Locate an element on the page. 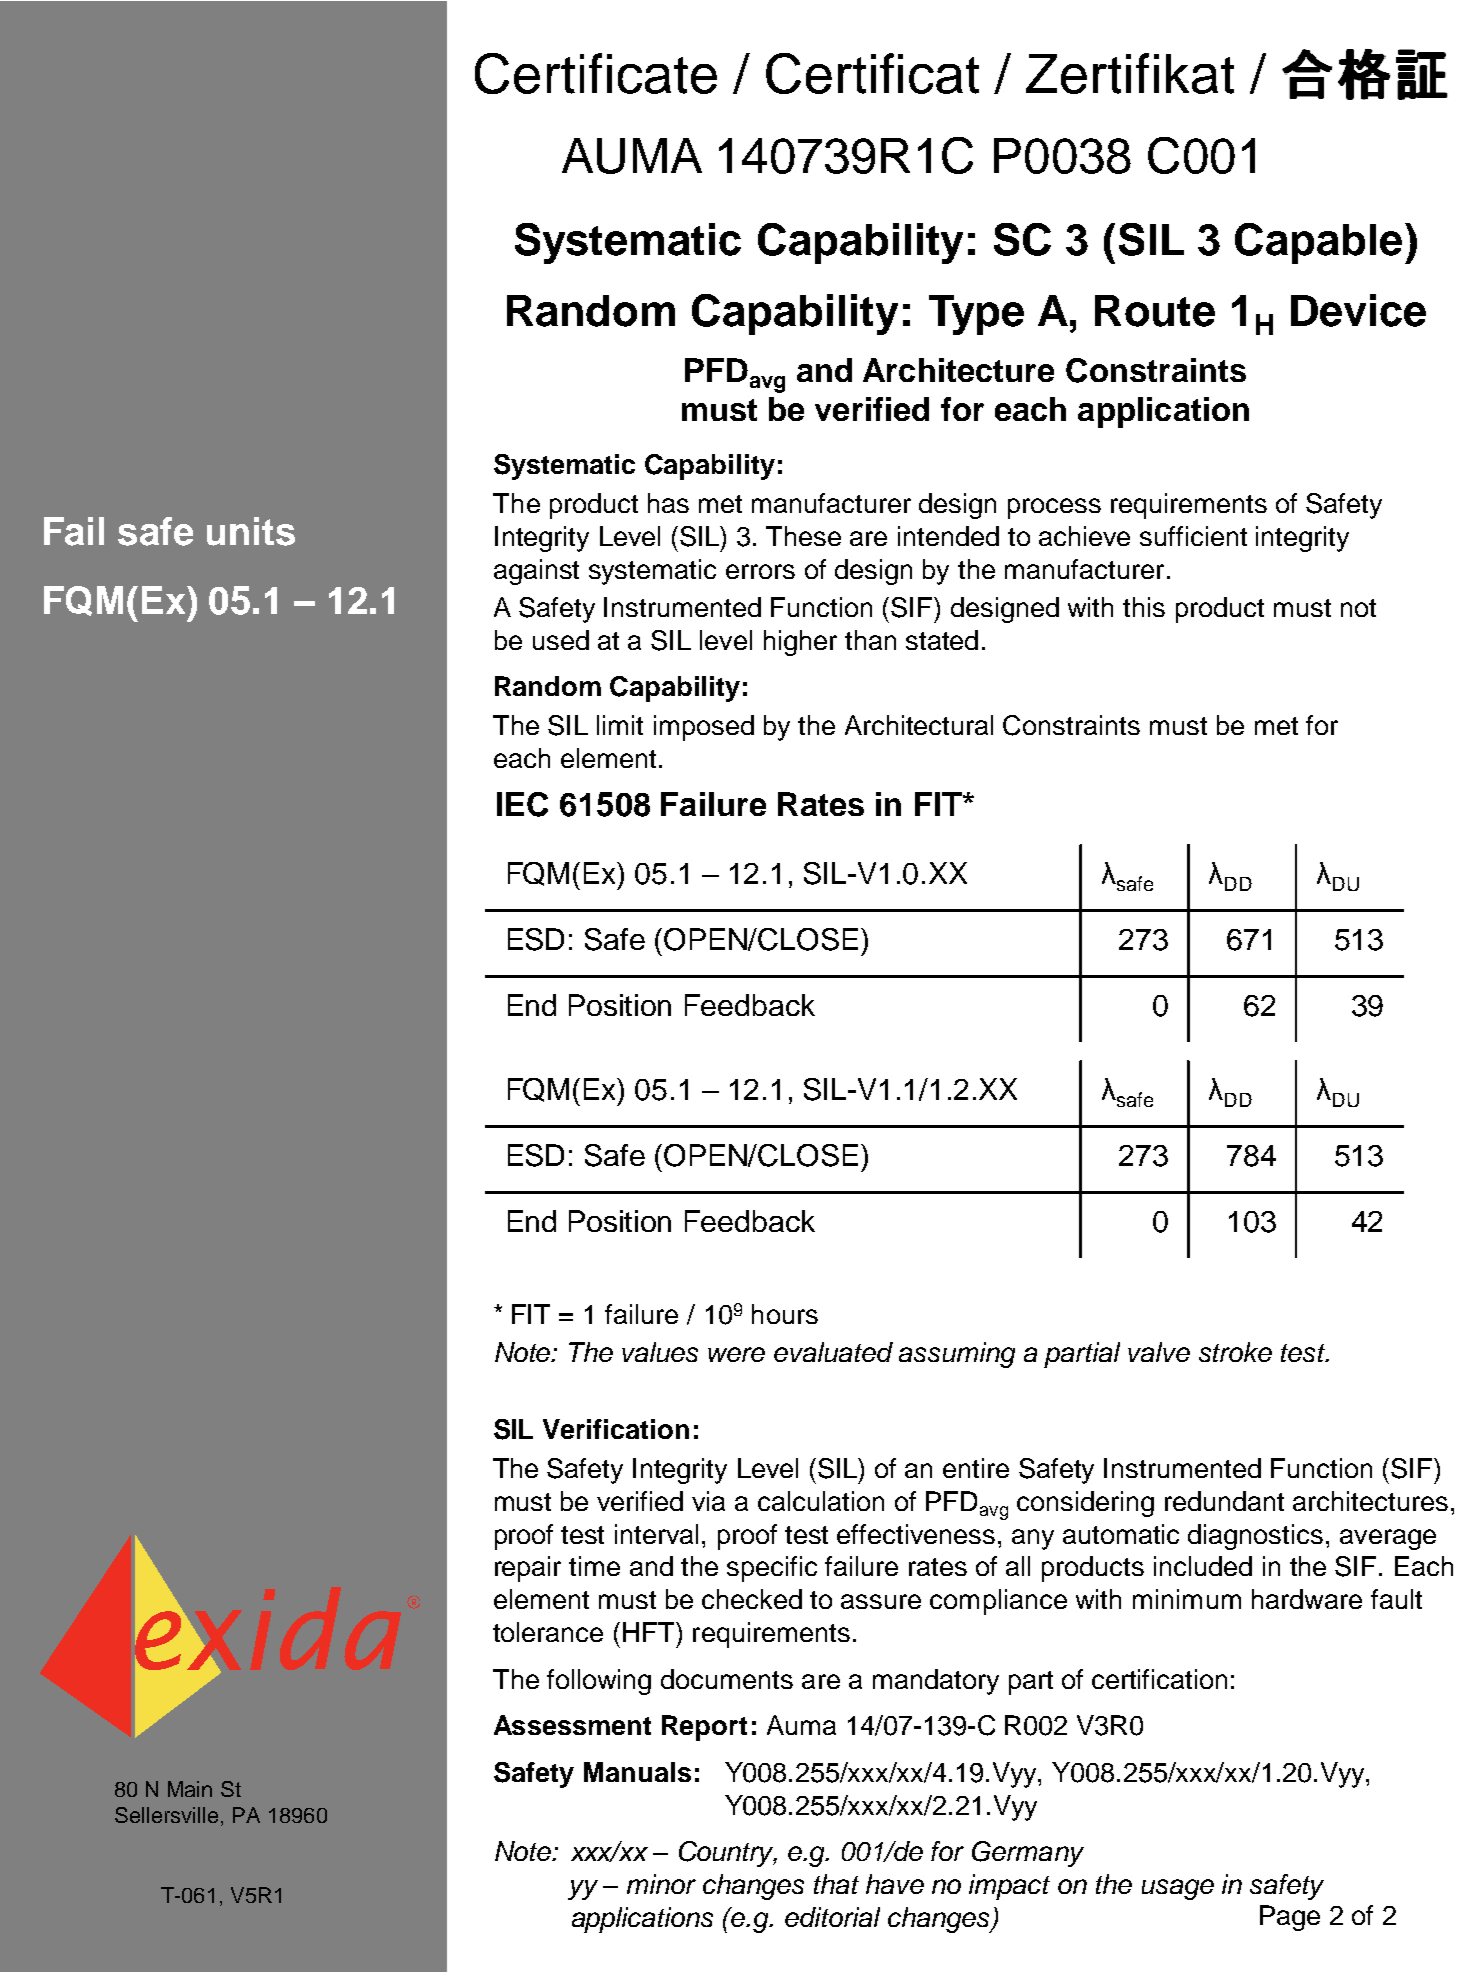 The height and width of the image is (1972, 1479). units is located at coordinates (251, 531).
